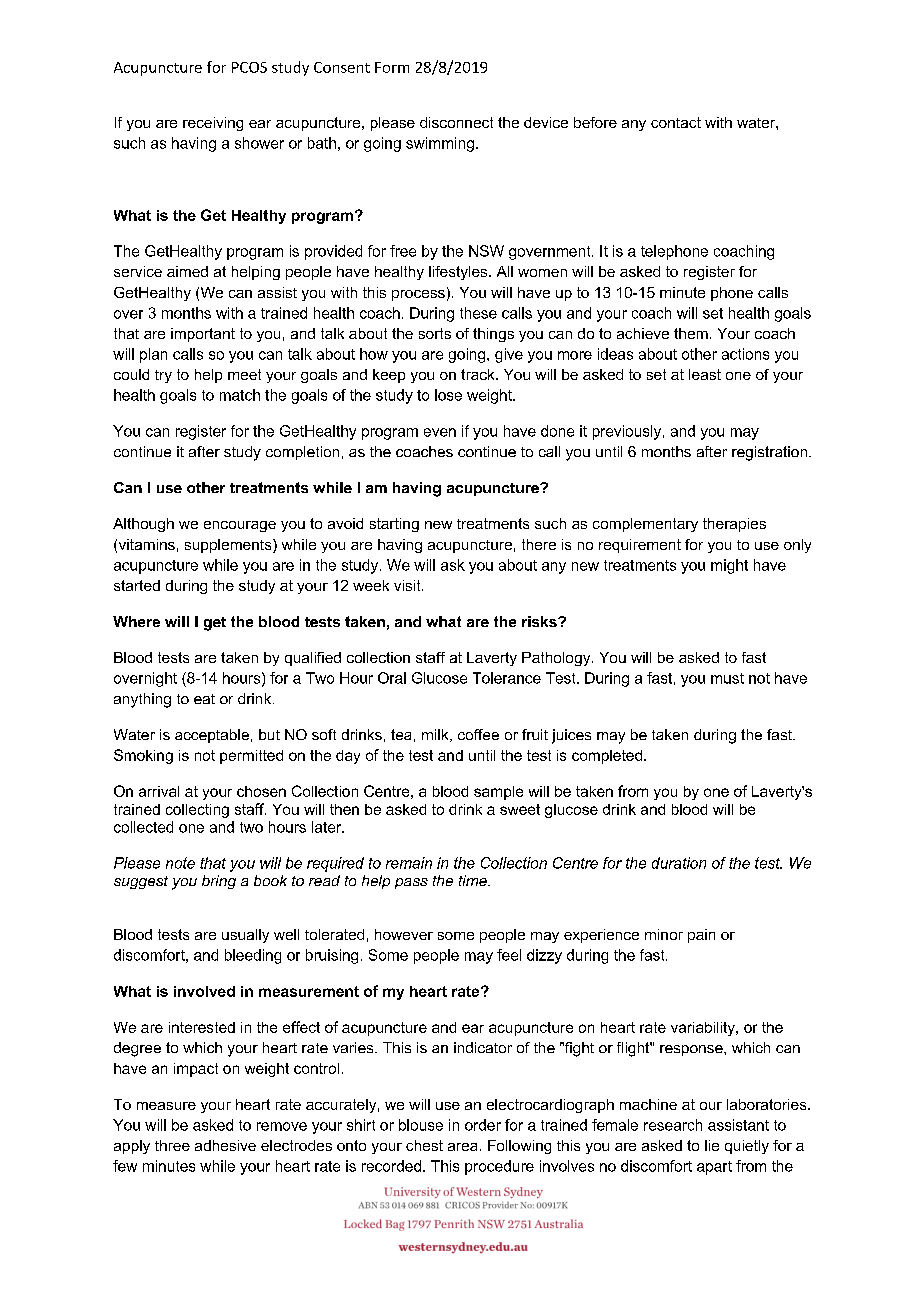  Describe the element at coordinates (474, 880) in the image. I see `time` at that location.
